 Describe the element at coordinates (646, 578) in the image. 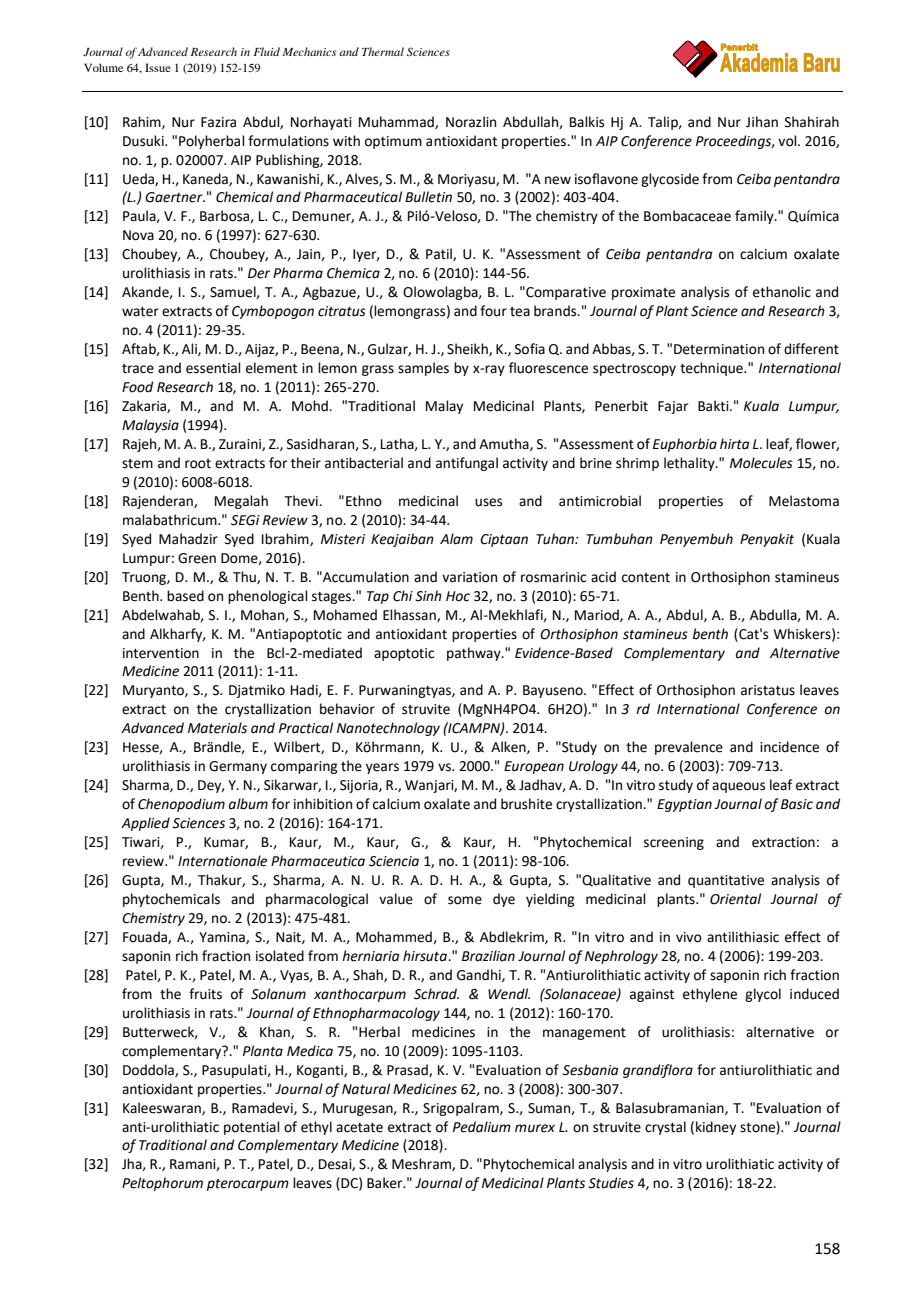

I see `content` at that location.
